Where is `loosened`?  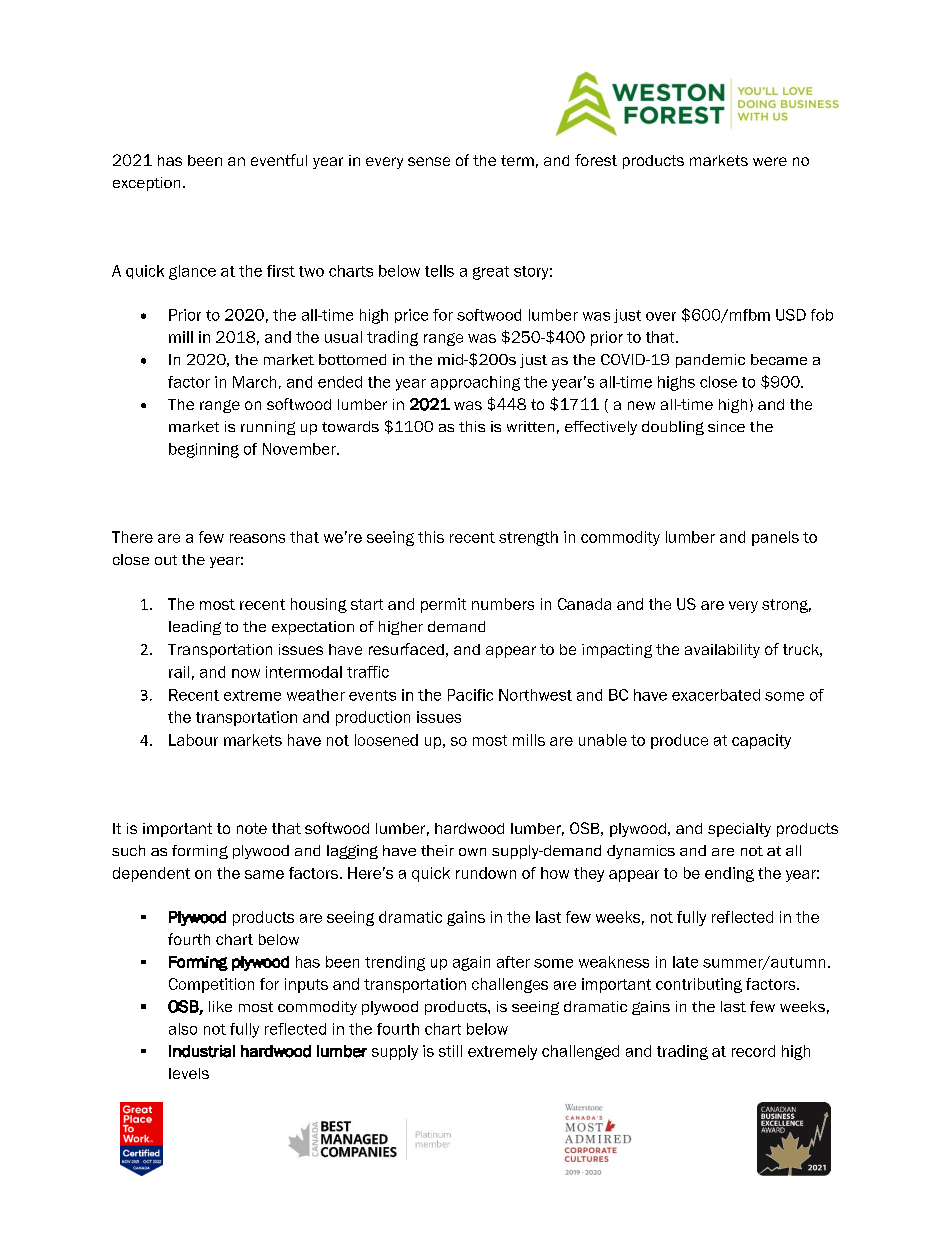
loosened is located at coordinates (386, 740).
